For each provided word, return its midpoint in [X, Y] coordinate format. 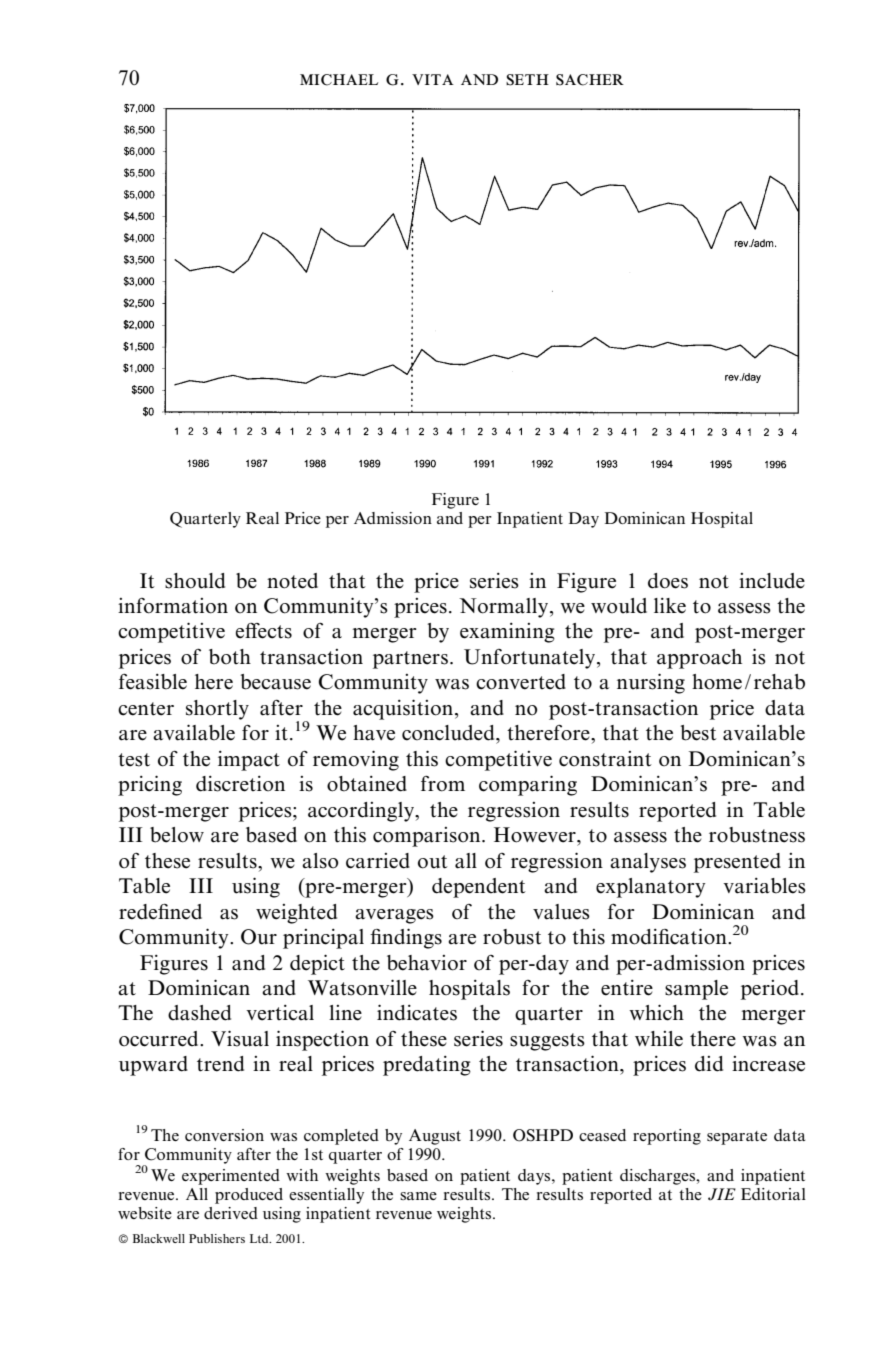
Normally [505, 608]
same [418, 1196]
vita [433, 79]
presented [737, 863]
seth [527, 80]
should [195, 581]
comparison [428, 837]
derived [231, 1213]
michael [339, 80]
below [177, 835]
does [668, 581]
